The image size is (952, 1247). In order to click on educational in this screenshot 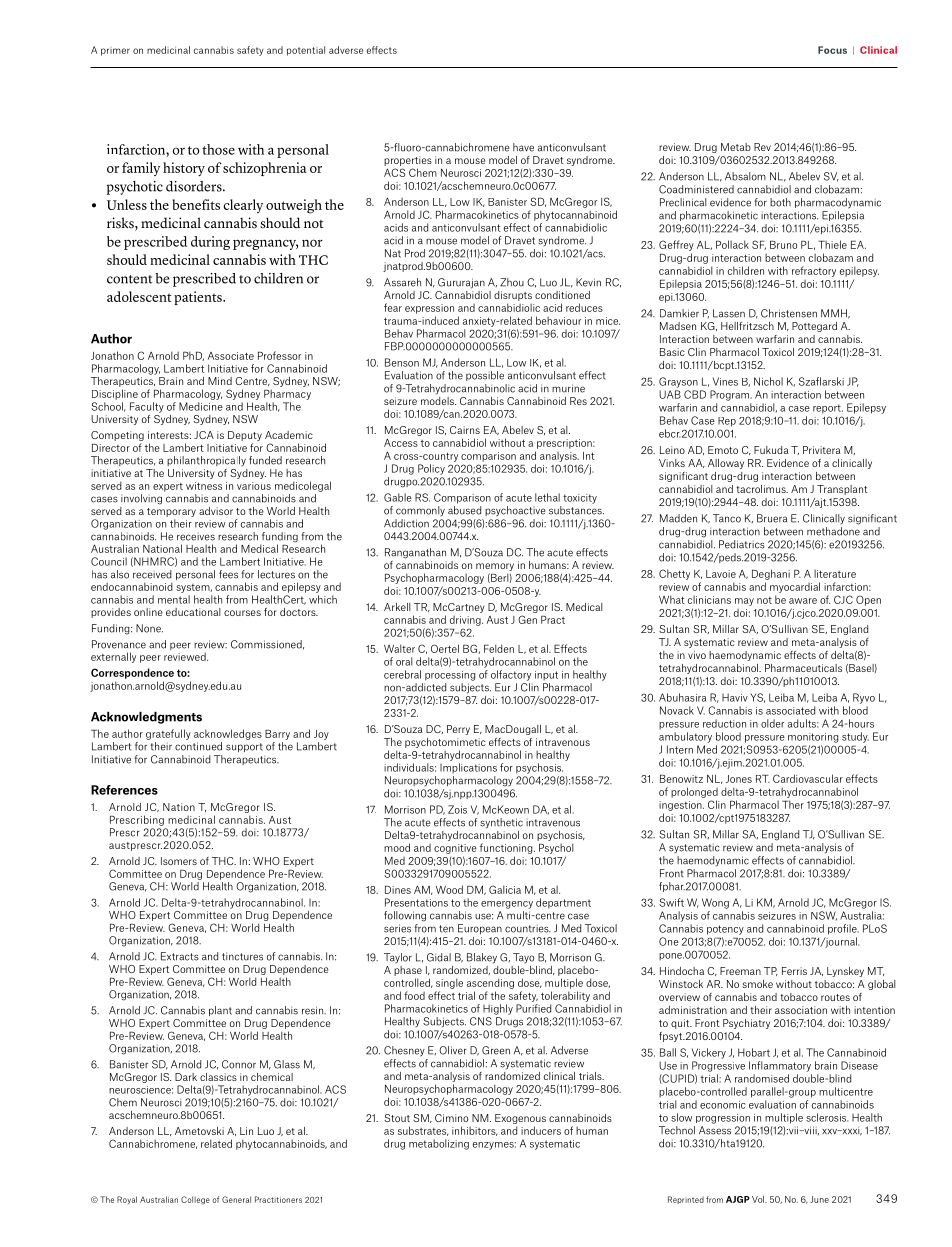, I will do `click(193, 612)`.
